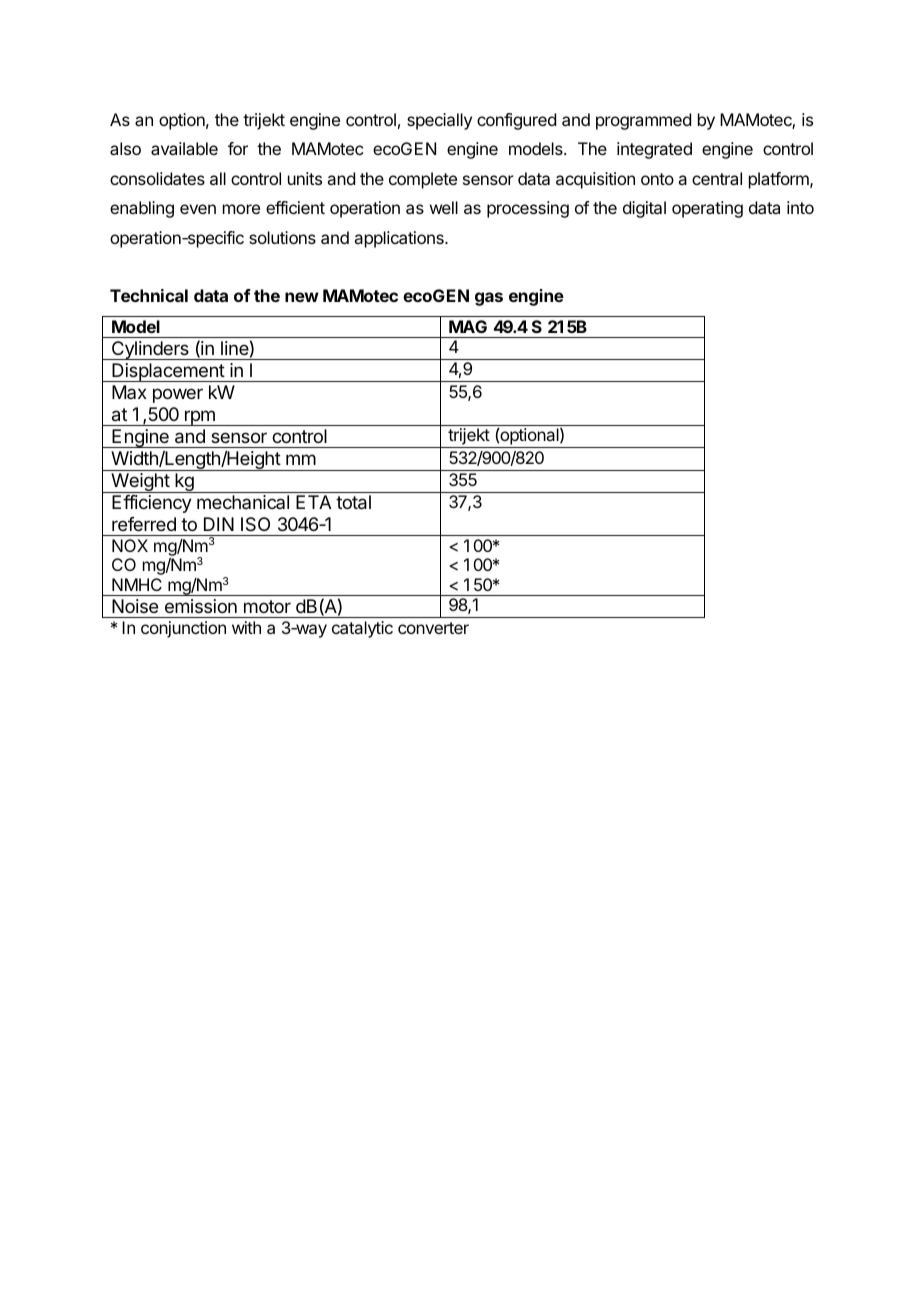 Image resolution: width=924 pixels, height=1308 pixels. Describe the element at coordinates (255, 524) in the screenshot. I see `ISO` at that location.
